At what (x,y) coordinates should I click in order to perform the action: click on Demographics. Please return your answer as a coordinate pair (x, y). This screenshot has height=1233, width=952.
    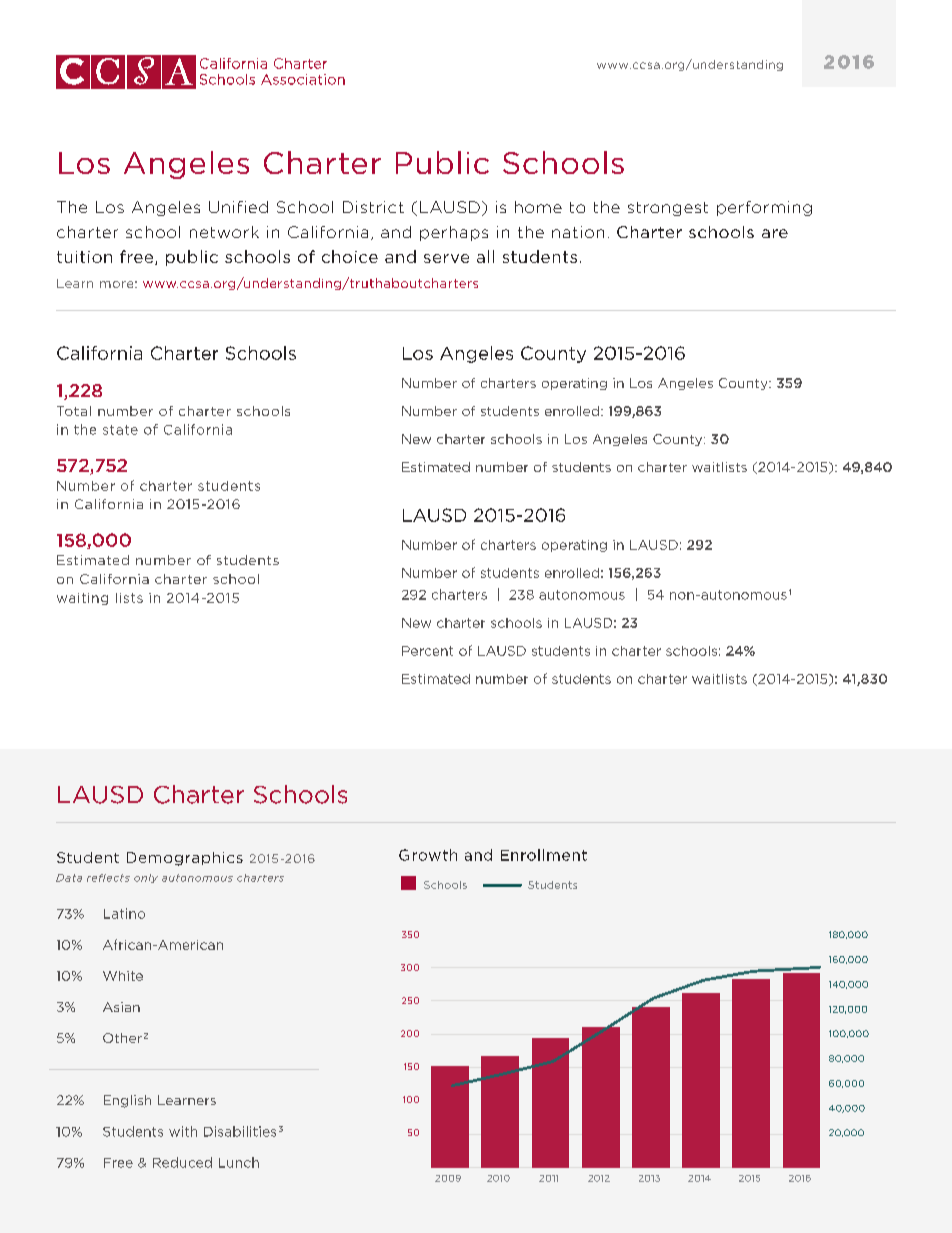
    Looking at the image, I should click on (185, 859).
